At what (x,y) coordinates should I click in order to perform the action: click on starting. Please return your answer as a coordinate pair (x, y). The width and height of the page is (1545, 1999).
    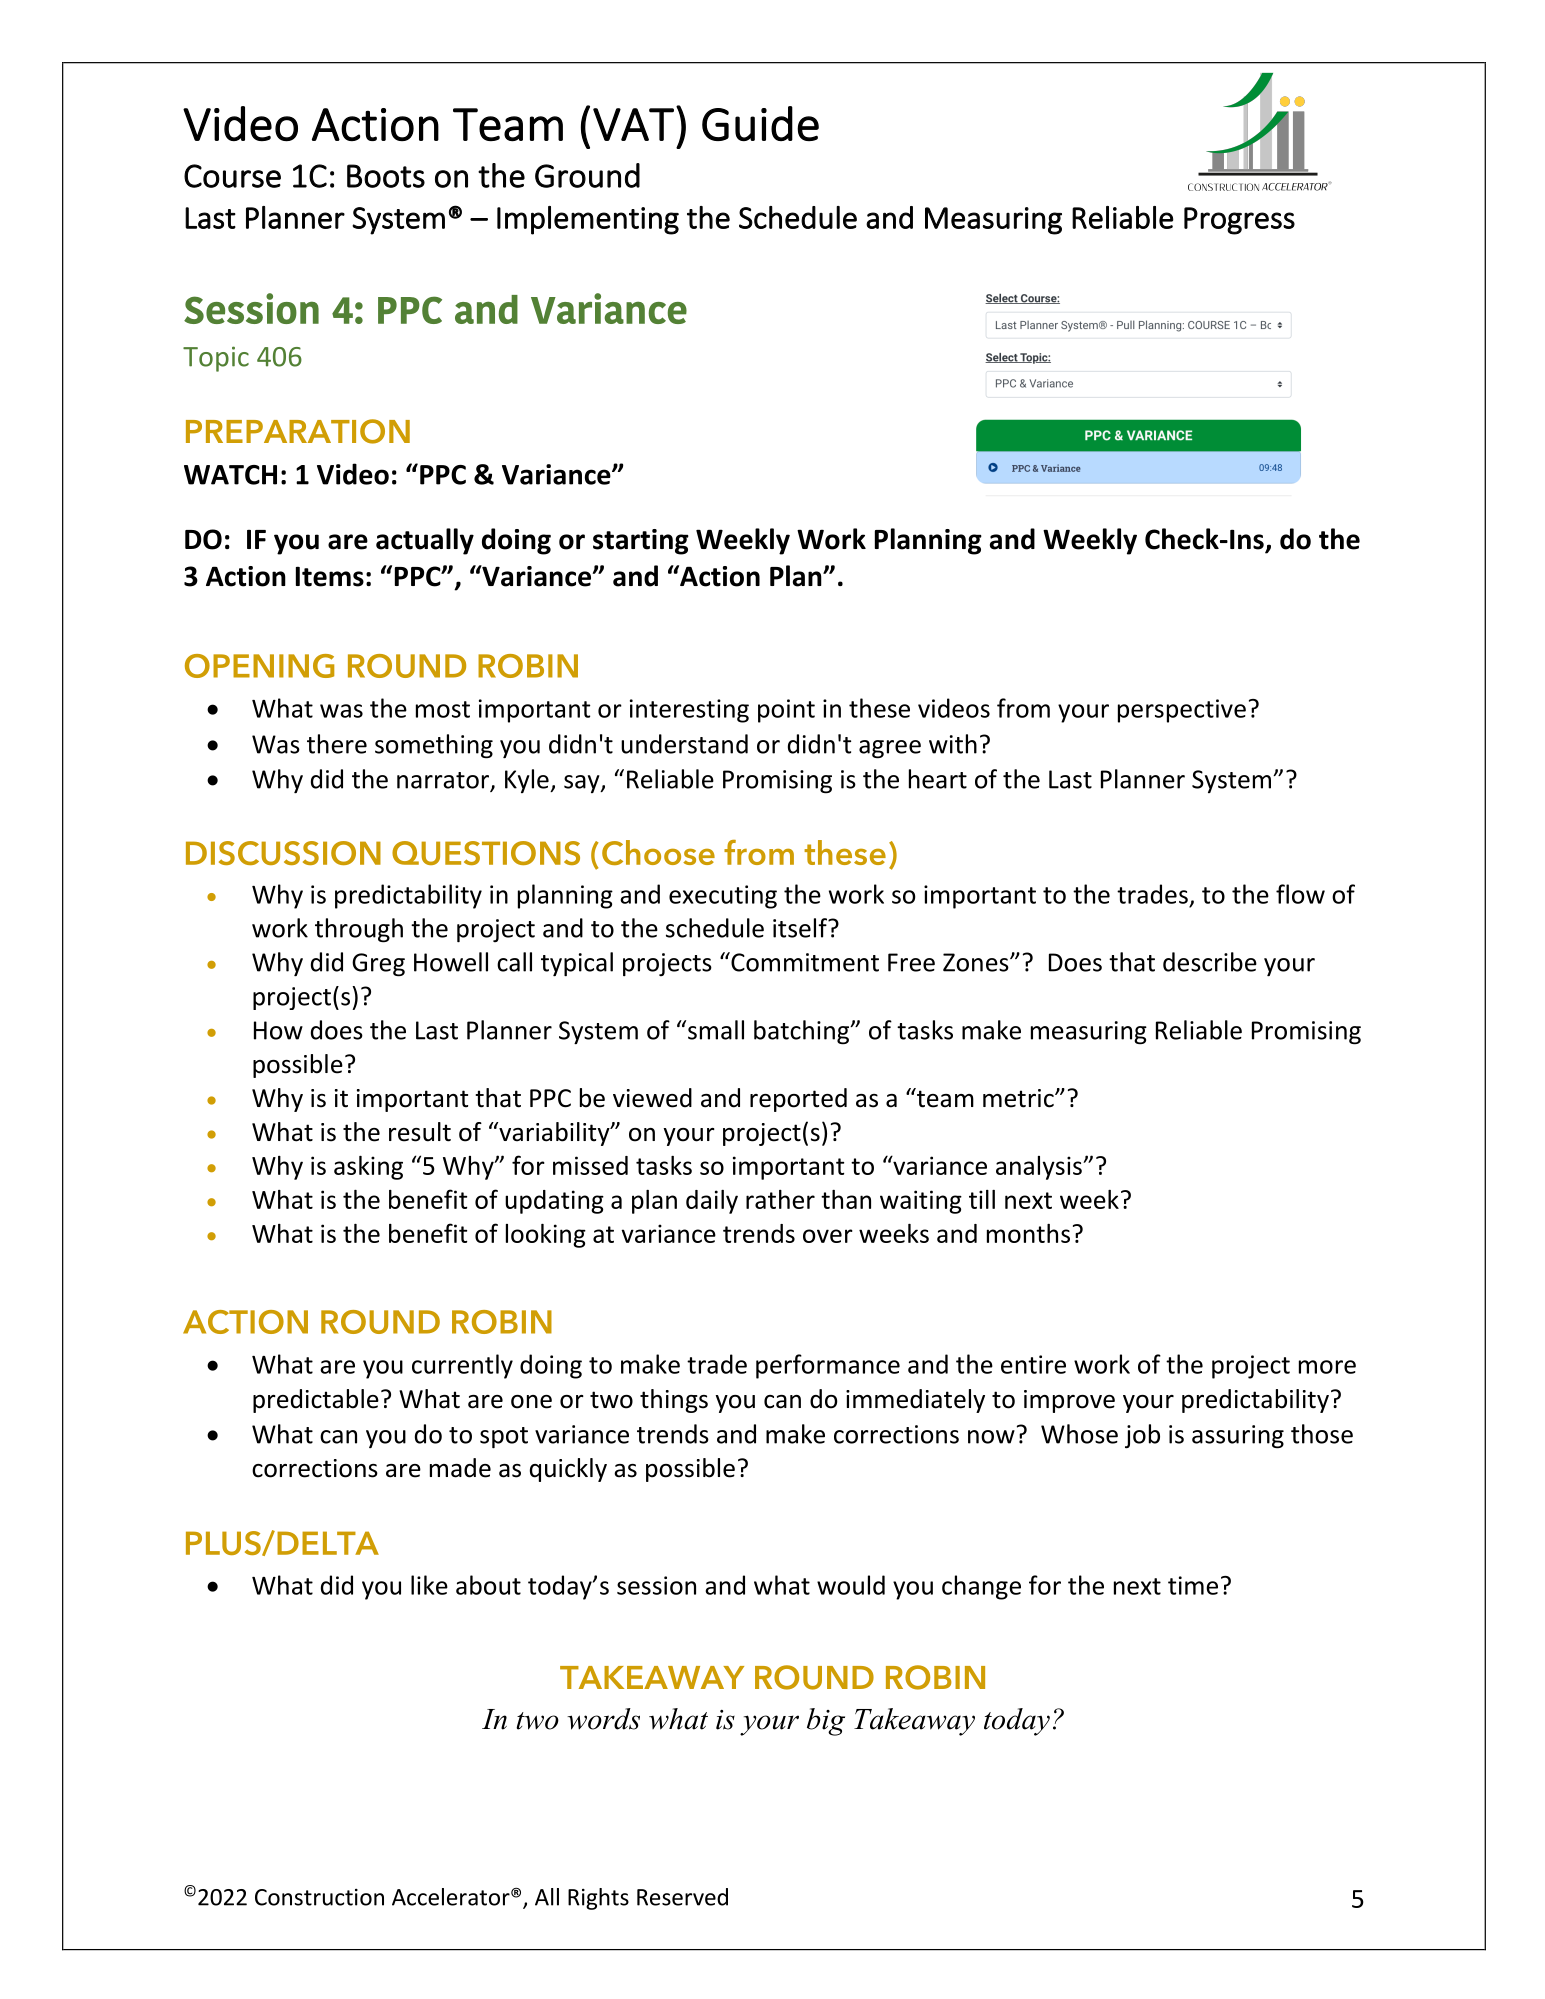
    Looking at the image, I should click on (641, 542).
